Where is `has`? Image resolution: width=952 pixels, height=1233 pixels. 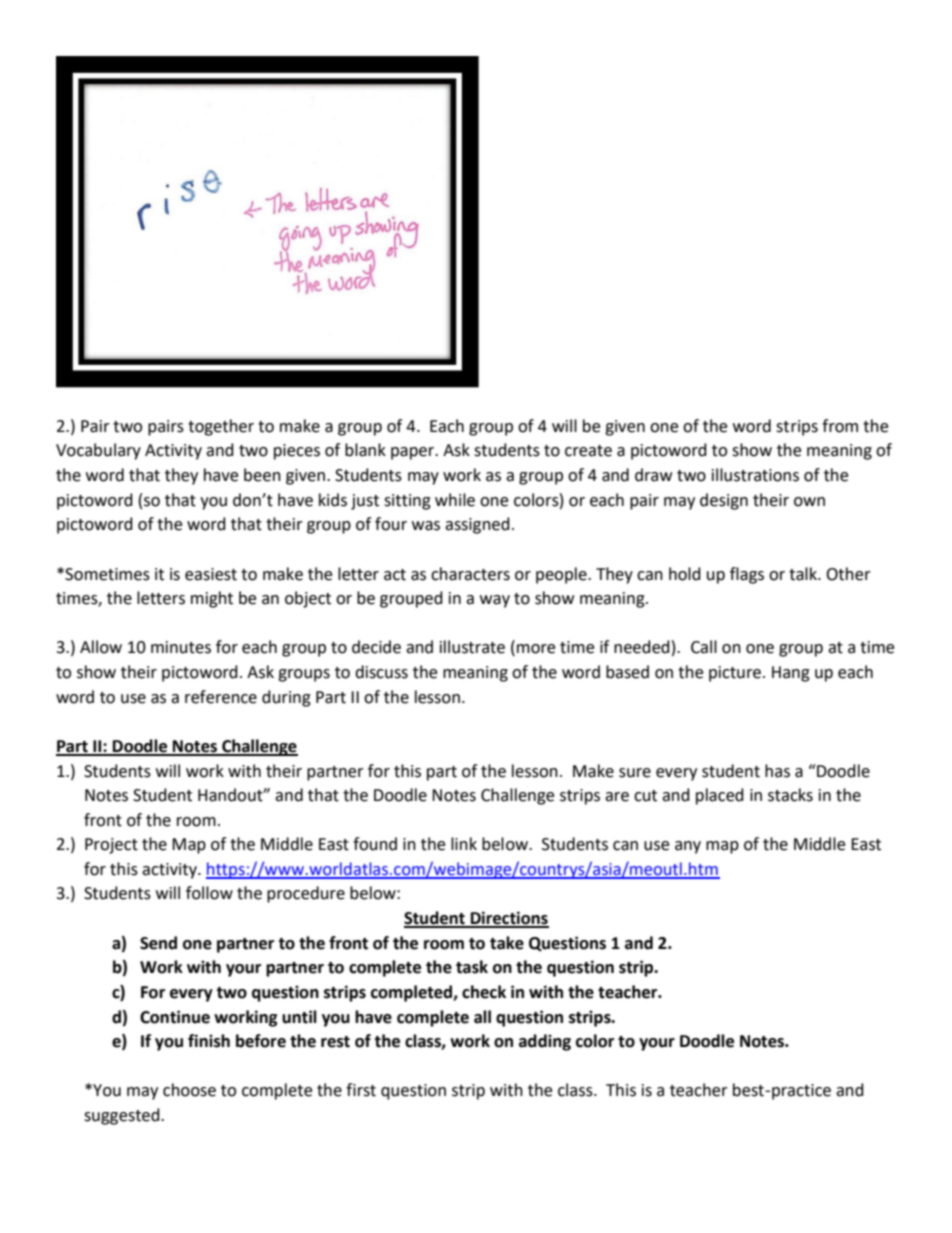
has is located at coordinates (777, 771).
